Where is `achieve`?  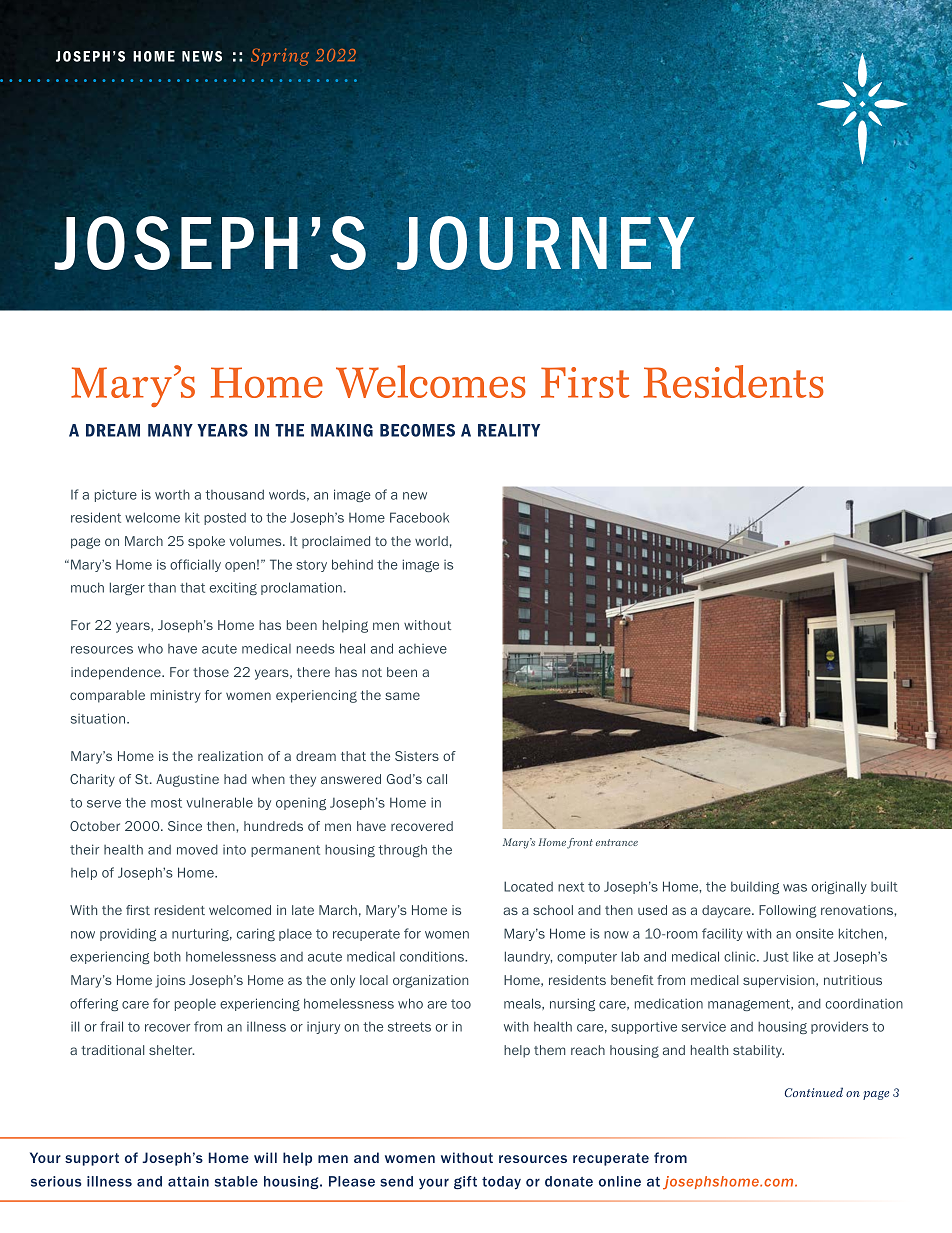
achieve is located at coordinates (423, 649).
